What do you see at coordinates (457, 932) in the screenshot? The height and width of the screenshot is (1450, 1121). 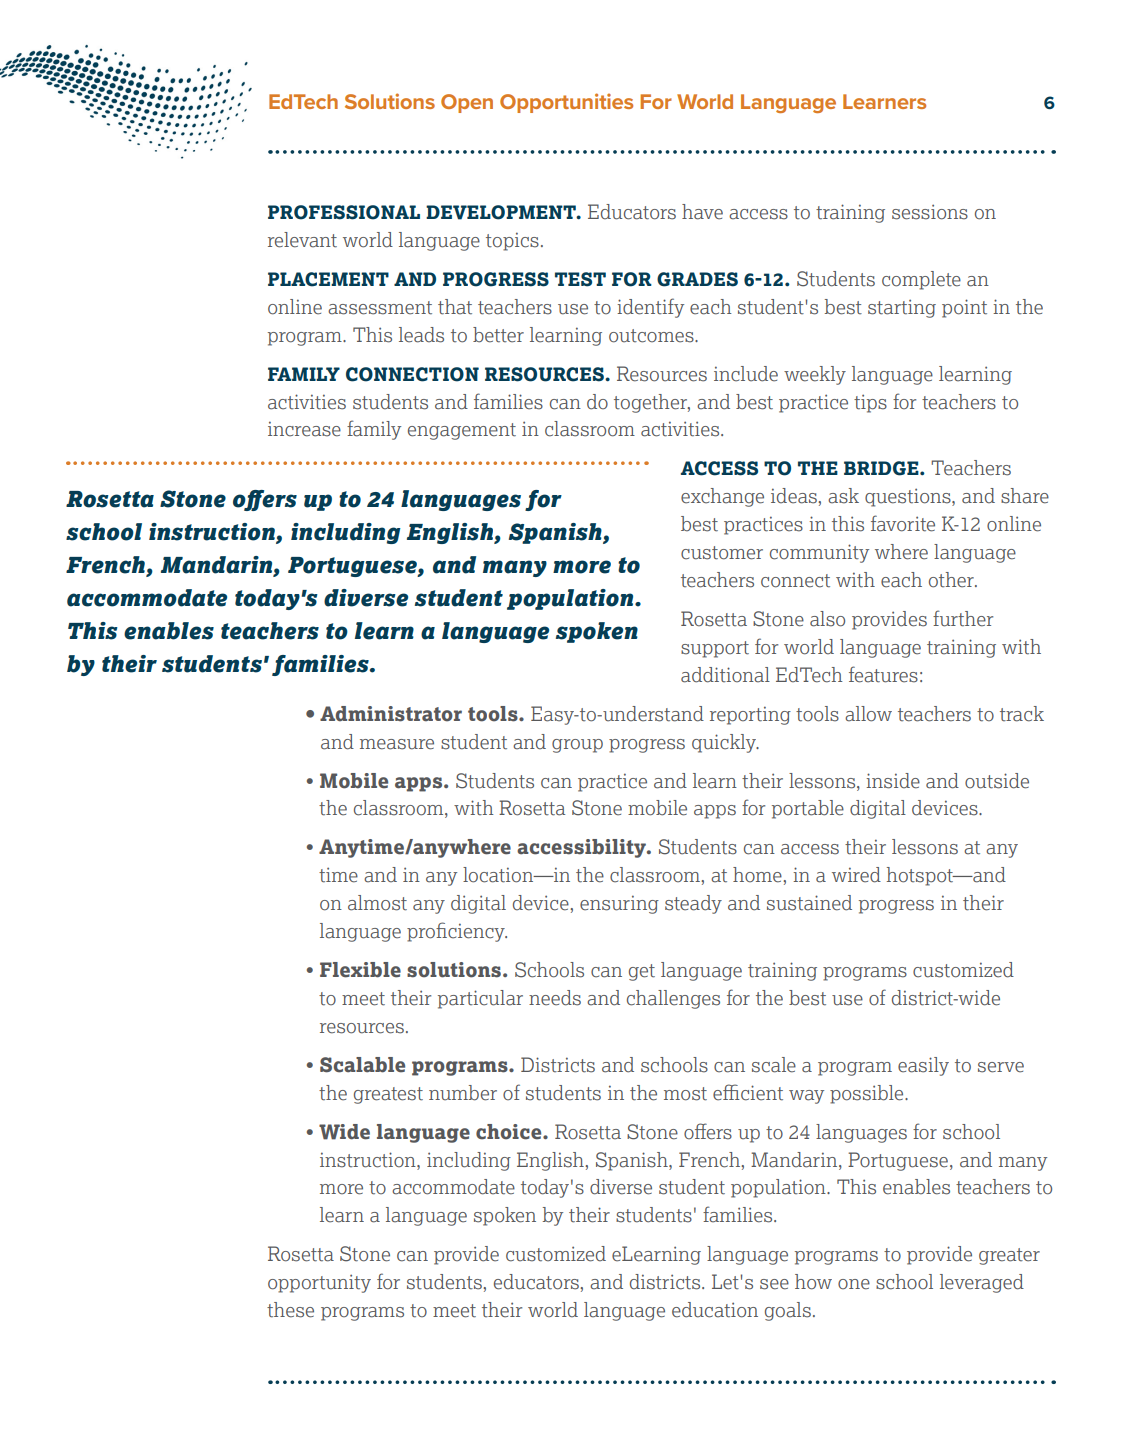 I see `proficiency` at bounding box center [457, 932].
